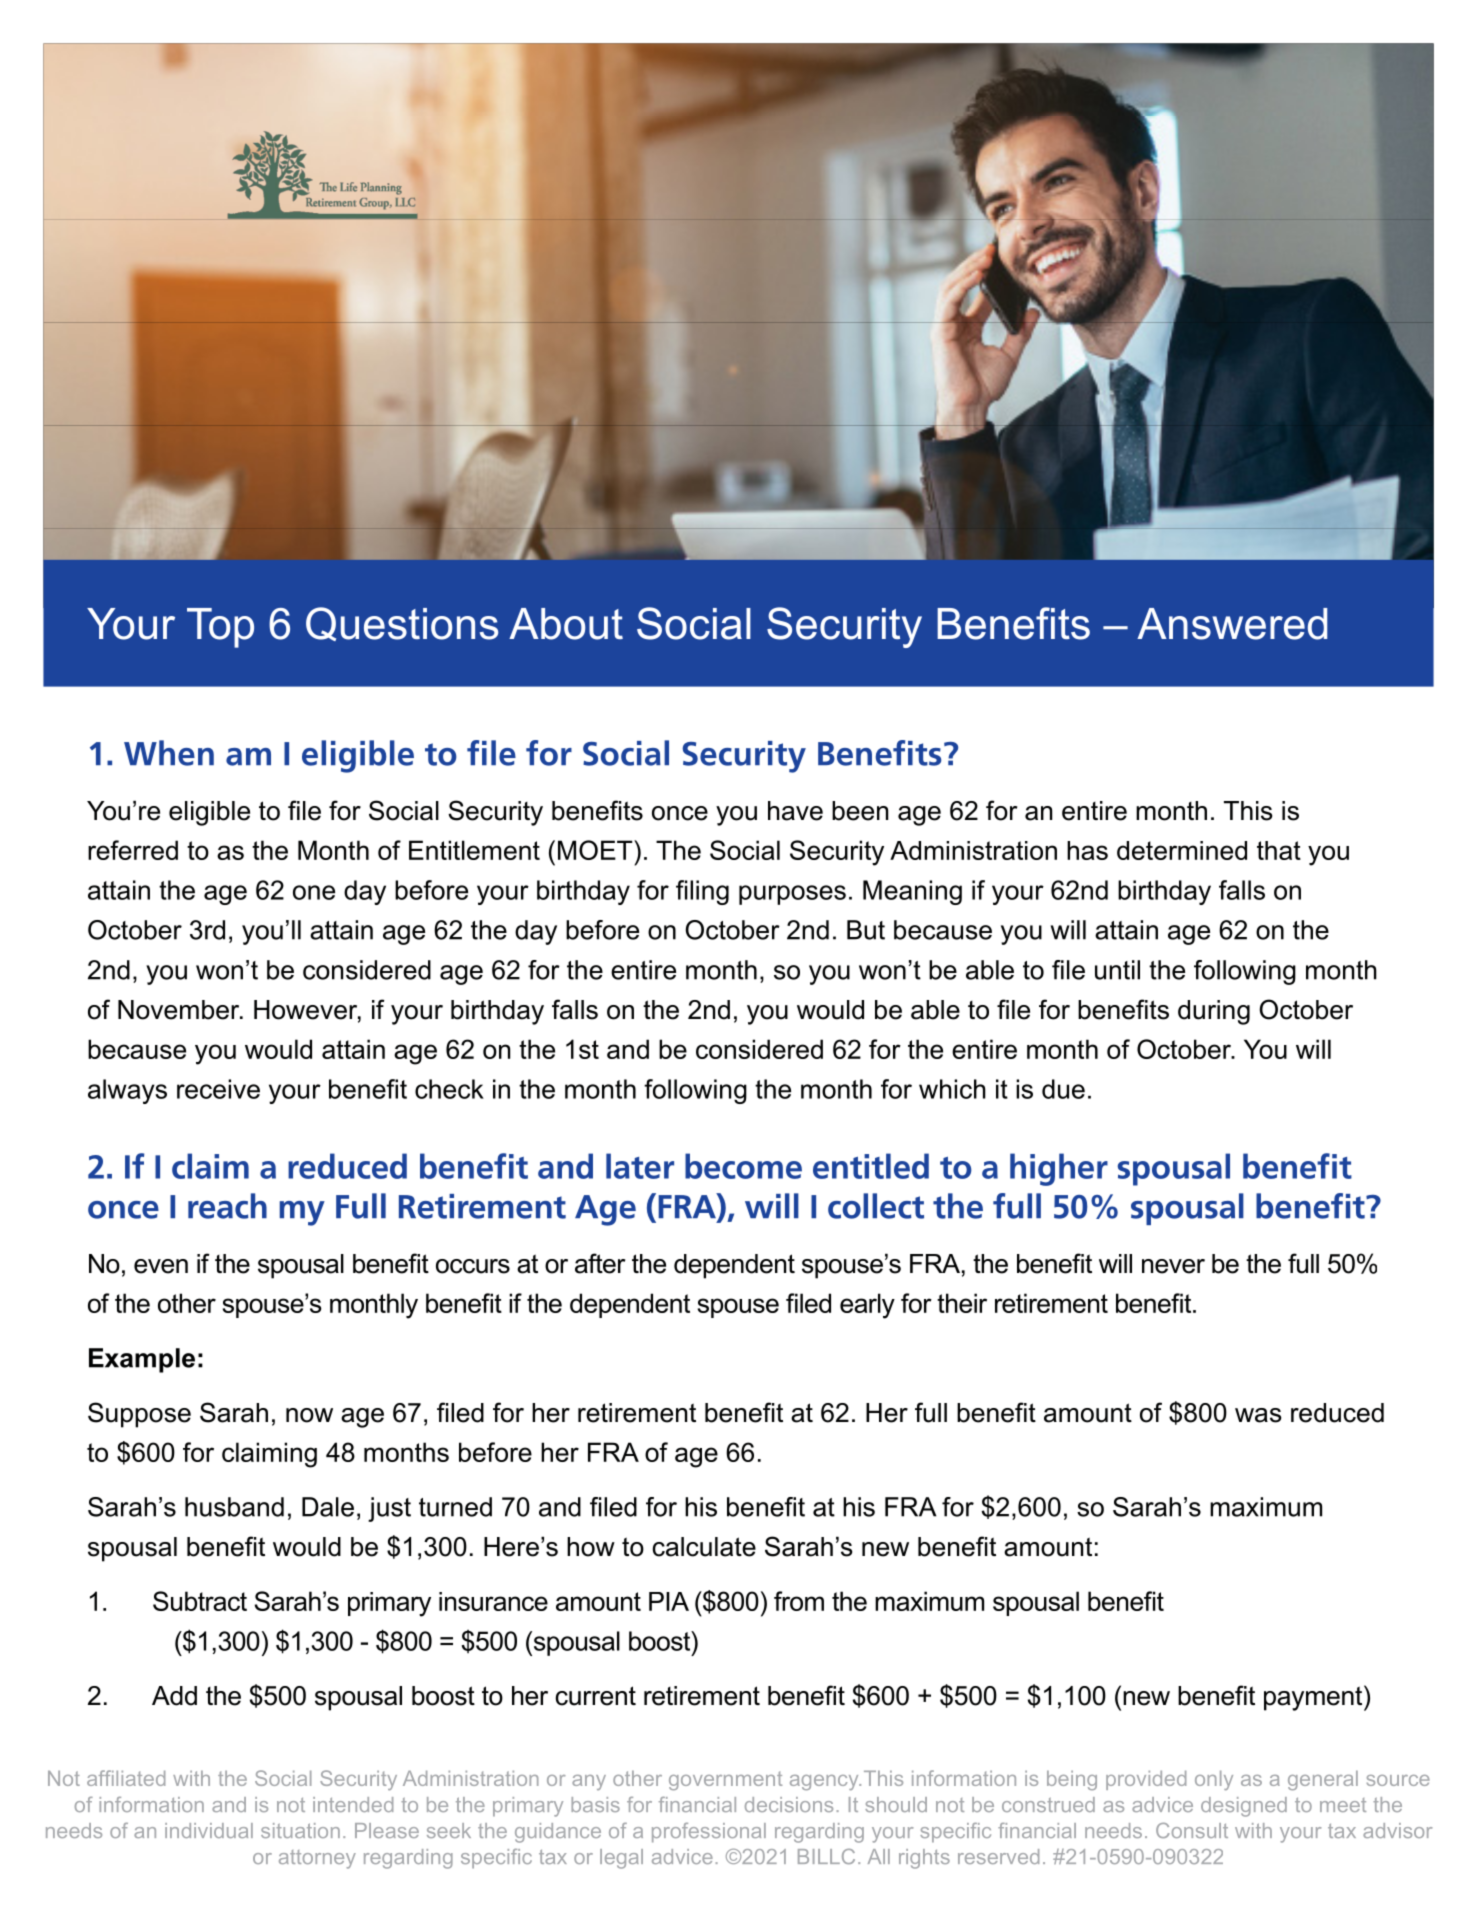 This image has height=1911, width=1477. I want to click on collect, so click(876, 1206).
